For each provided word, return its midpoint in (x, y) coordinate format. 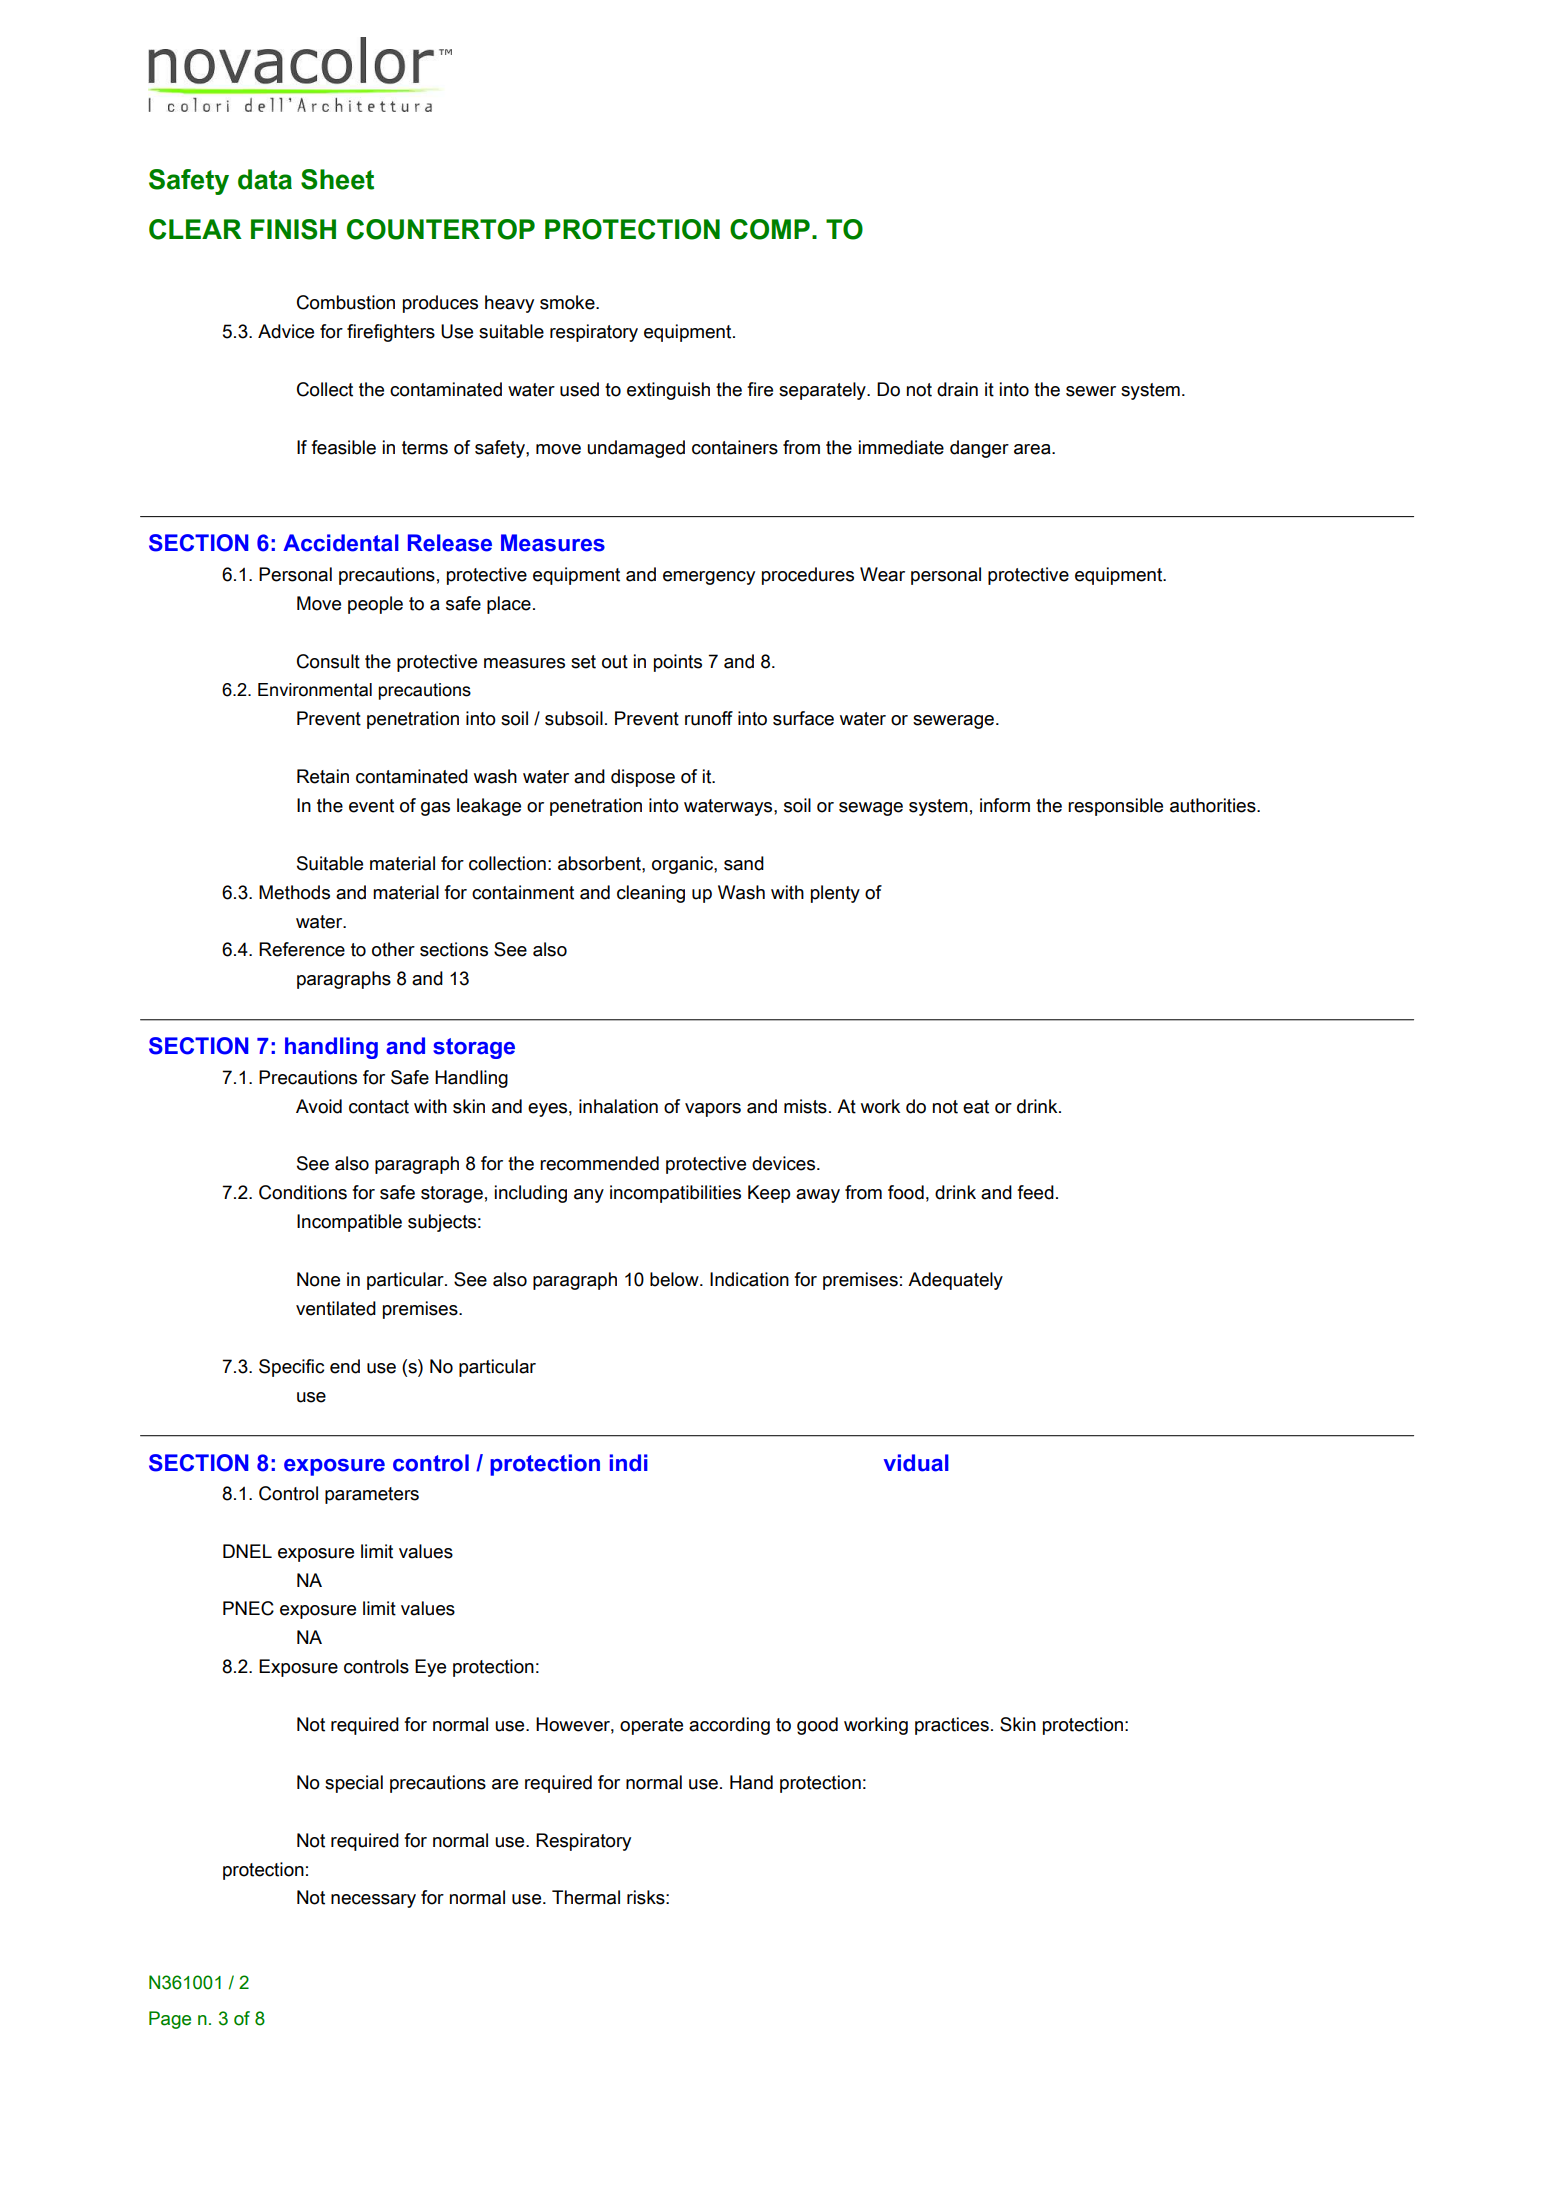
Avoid (319, 1106)
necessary (373, 1901)
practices (952, 1726)
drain (957, 389)
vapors (713, 1110)
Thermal (586, 1897)
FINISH (293, 229)
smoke (568, 302)
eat (976, 1107)
